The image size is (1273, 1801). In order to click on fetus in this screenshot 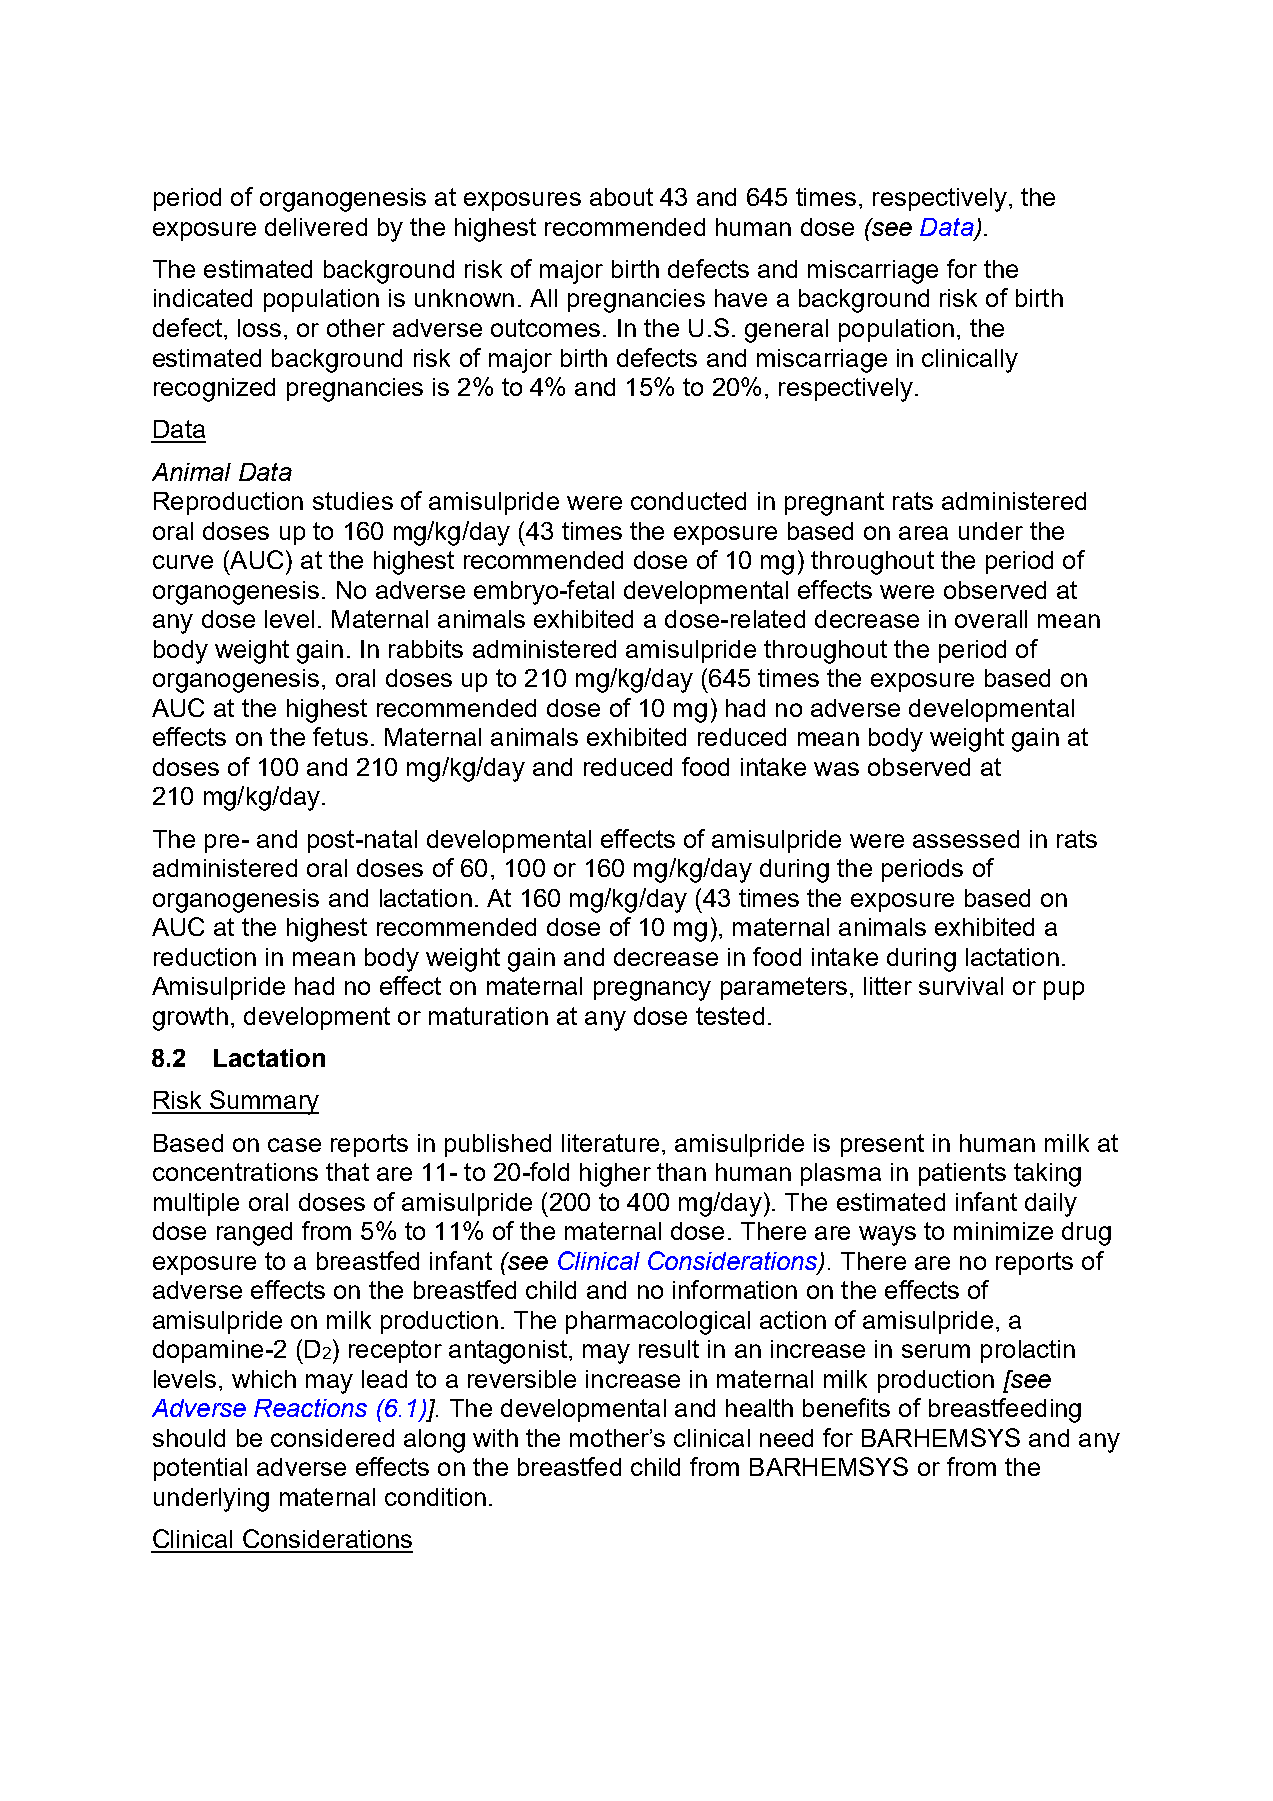, I will do `click(340, 736)`.
